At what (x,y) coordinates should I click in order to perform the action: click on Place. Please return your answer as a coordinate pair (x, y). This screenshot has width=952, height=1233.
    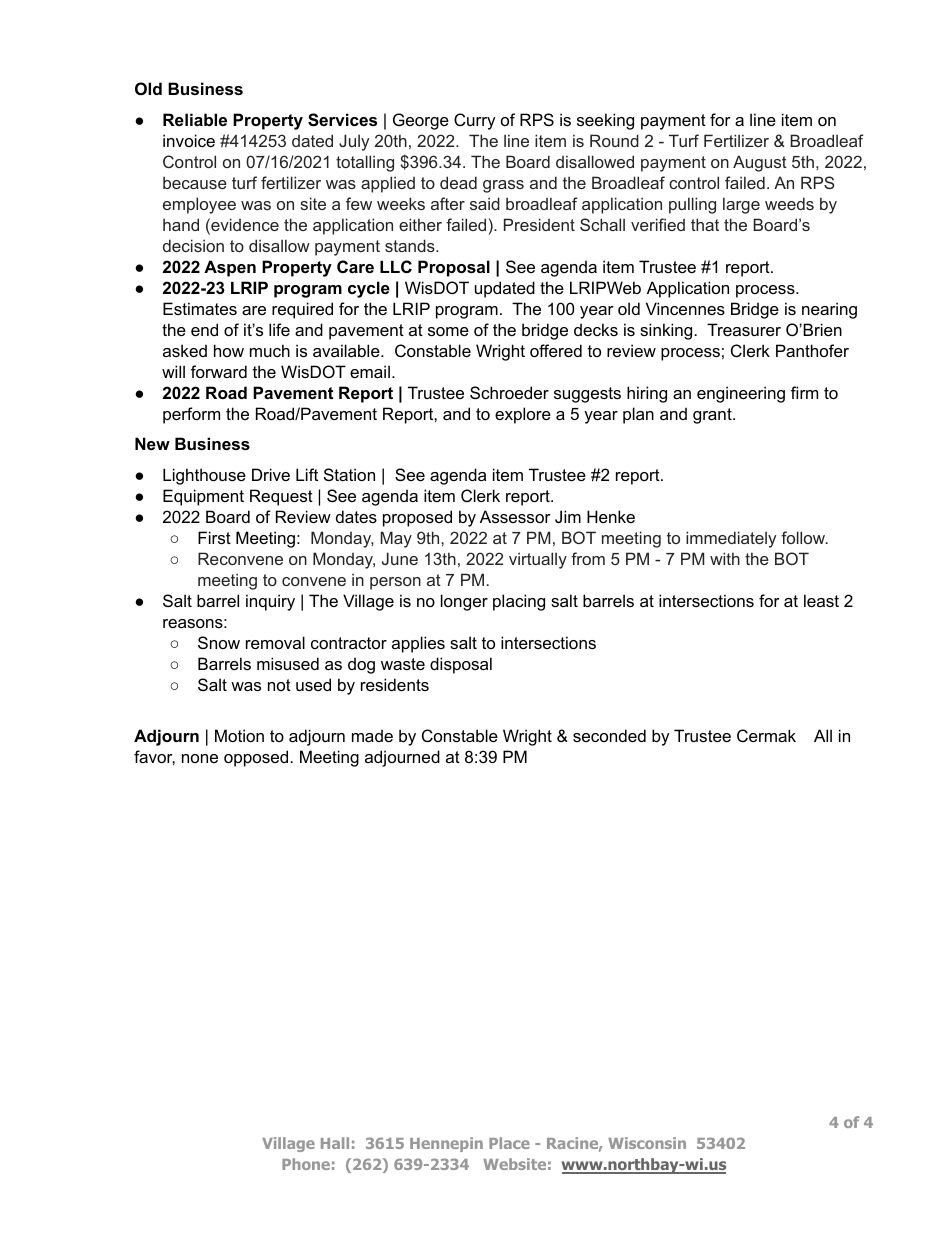
    Looking at the image, I should click on (509, 1143).
